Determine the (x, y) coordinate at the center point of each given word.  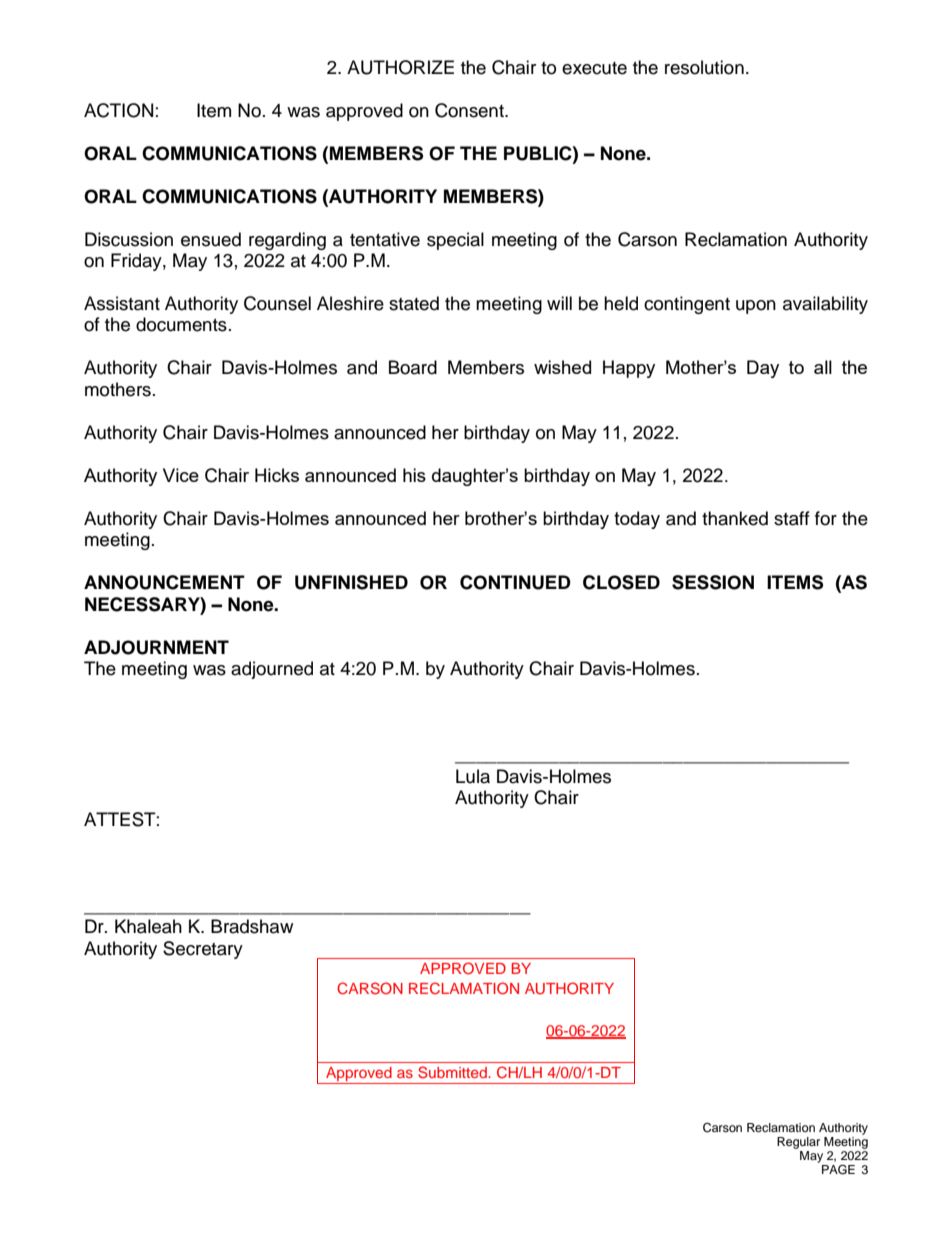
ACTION (118, 110)
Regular (798, 1143)
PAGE (838, 1169)
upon (756, 307)
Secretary (203, 950)
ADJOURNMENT (156, 647)
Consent (470, 110)
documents (181, 324)
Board (413, 367)
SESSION (713, 582)
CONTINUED (515, 582)
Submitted (453, 1072)
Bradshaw (252, 926)
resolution (704, 67)
